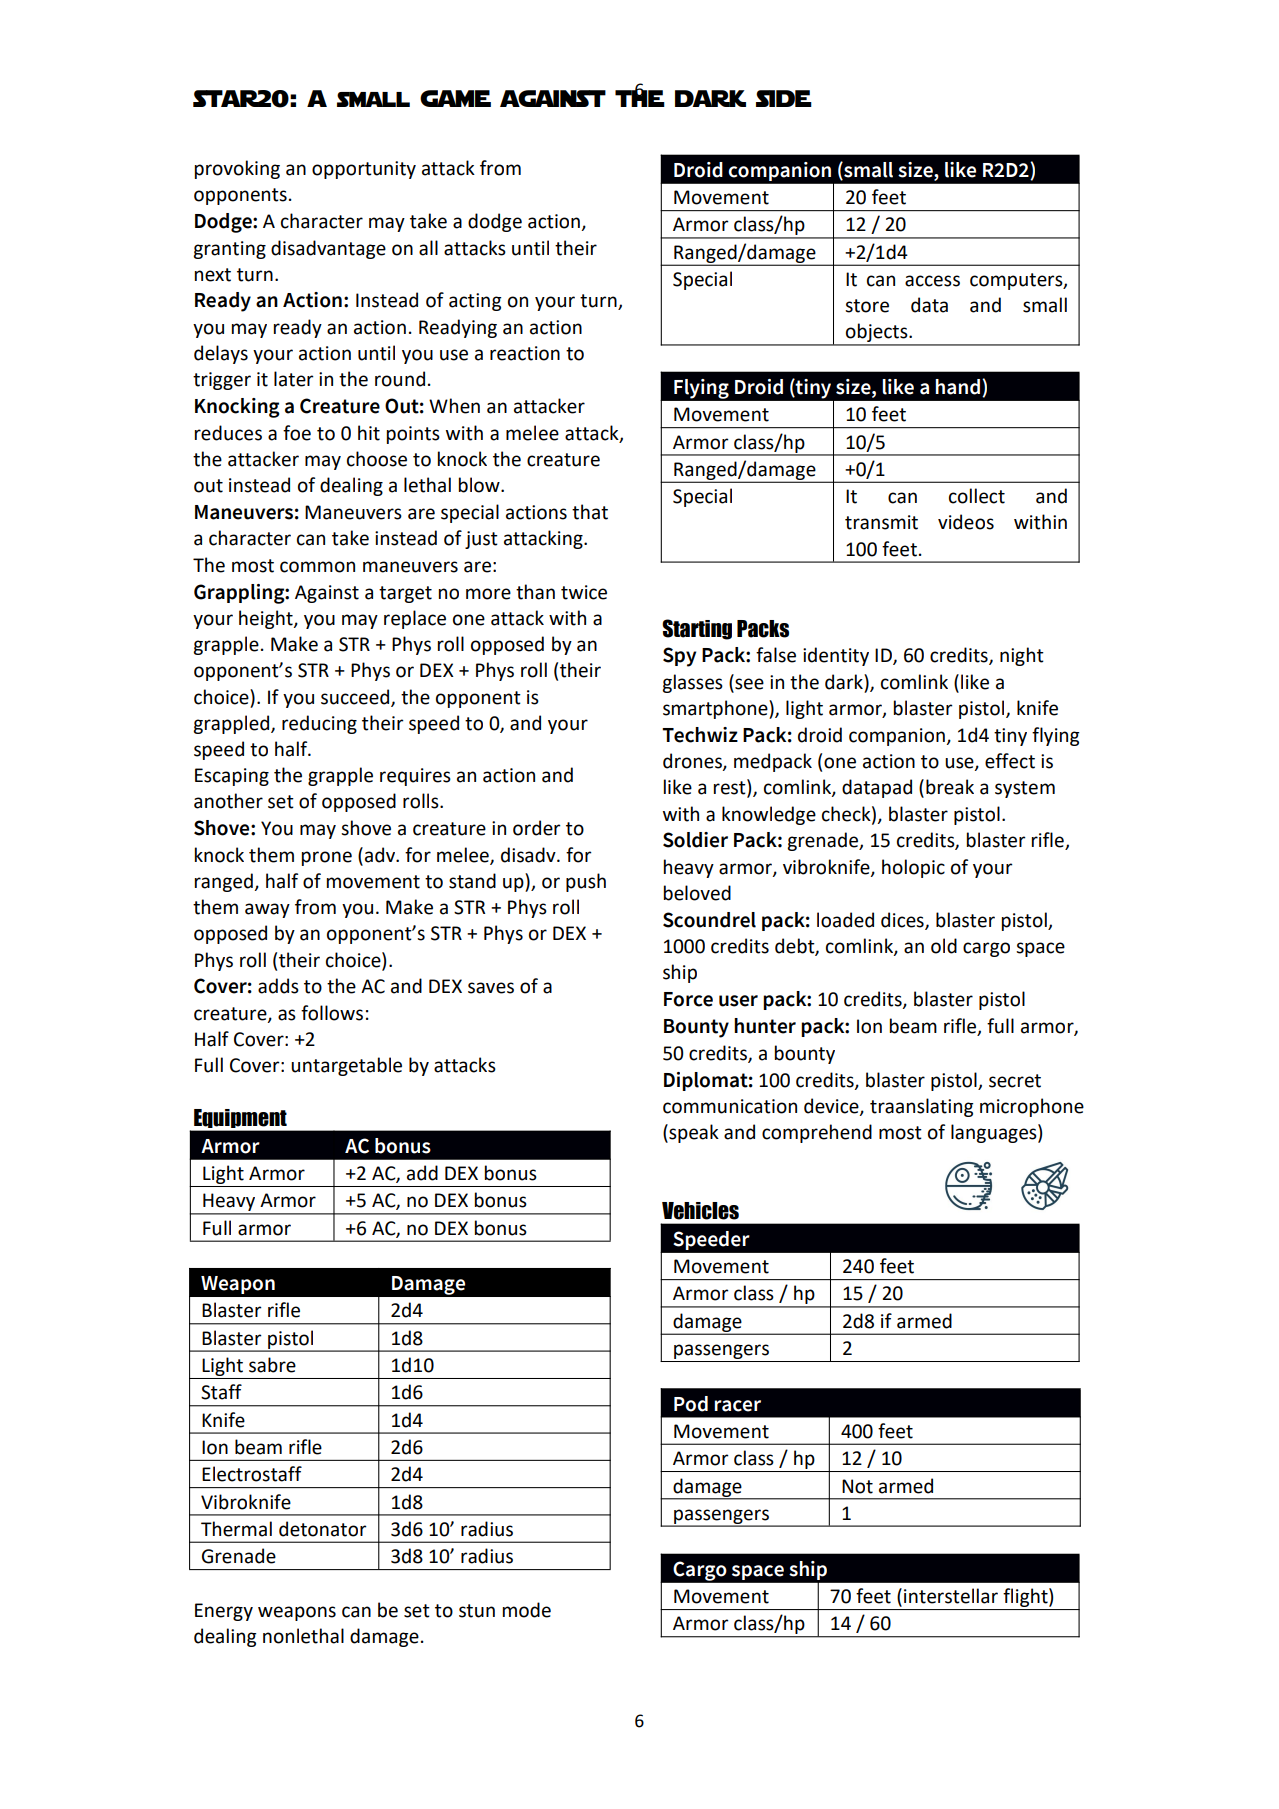 This image has height=1809, width=1279. Describe the element at coordinates (323, 1529) in the image. I see `detonator` at that location.
